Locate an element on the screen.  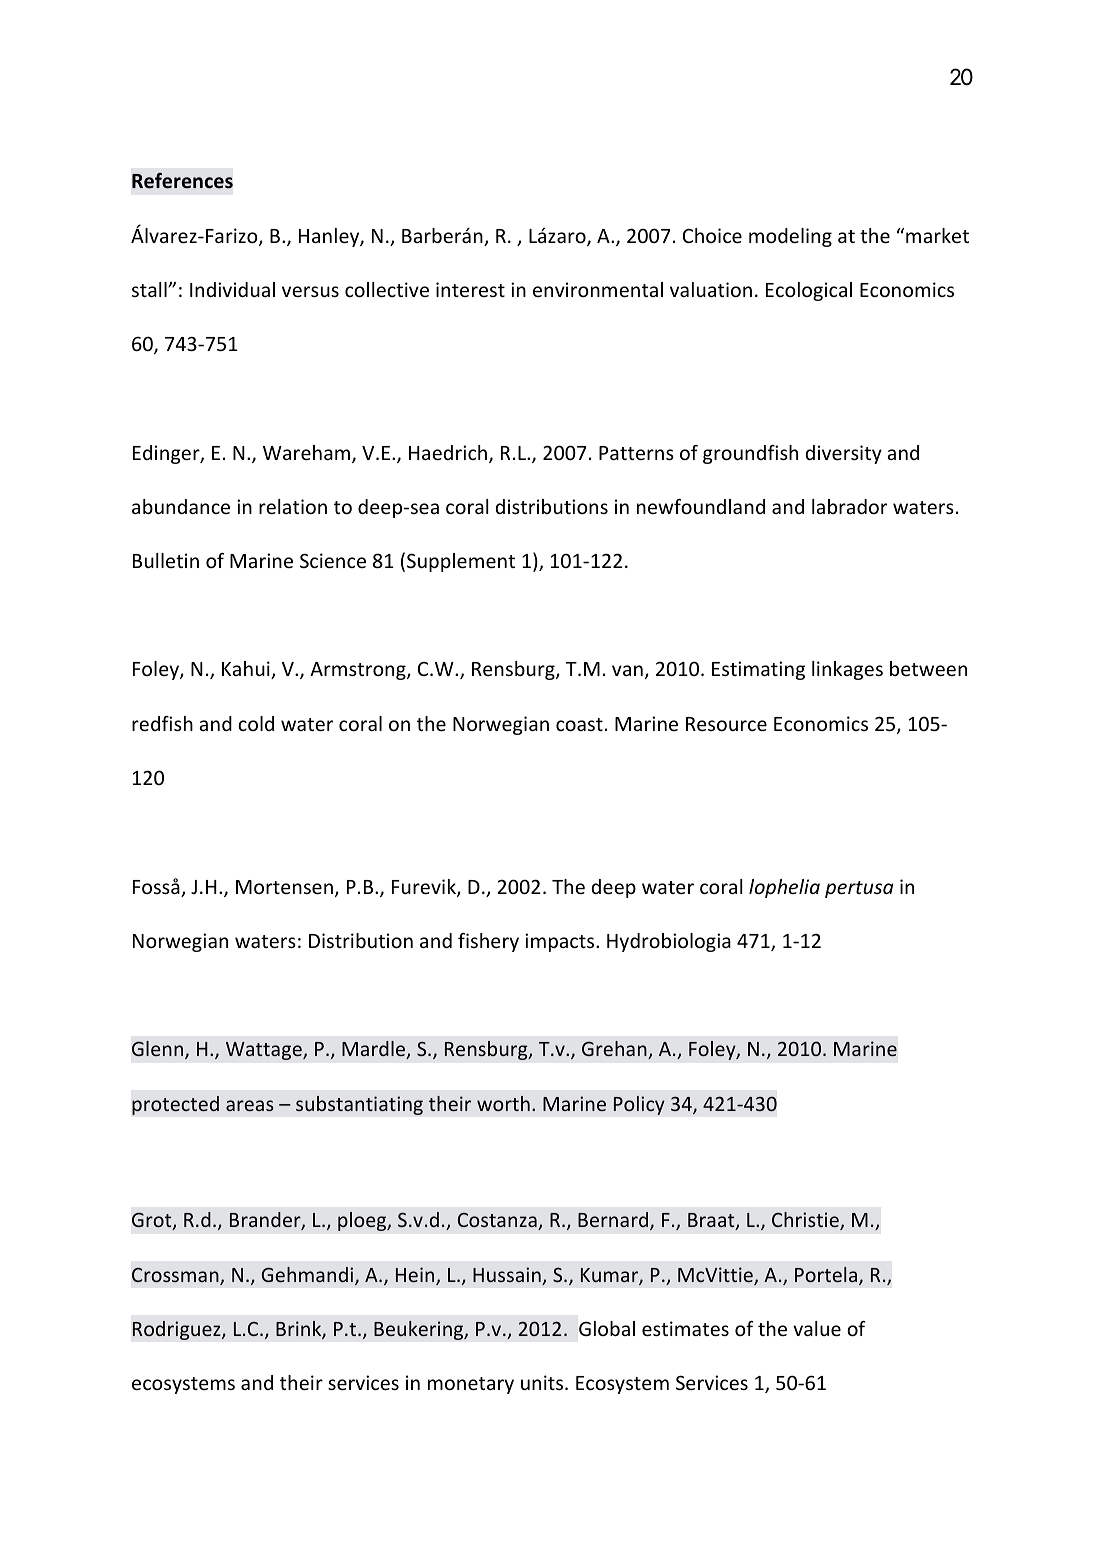
Resource is located at coordinates (726, 724).
